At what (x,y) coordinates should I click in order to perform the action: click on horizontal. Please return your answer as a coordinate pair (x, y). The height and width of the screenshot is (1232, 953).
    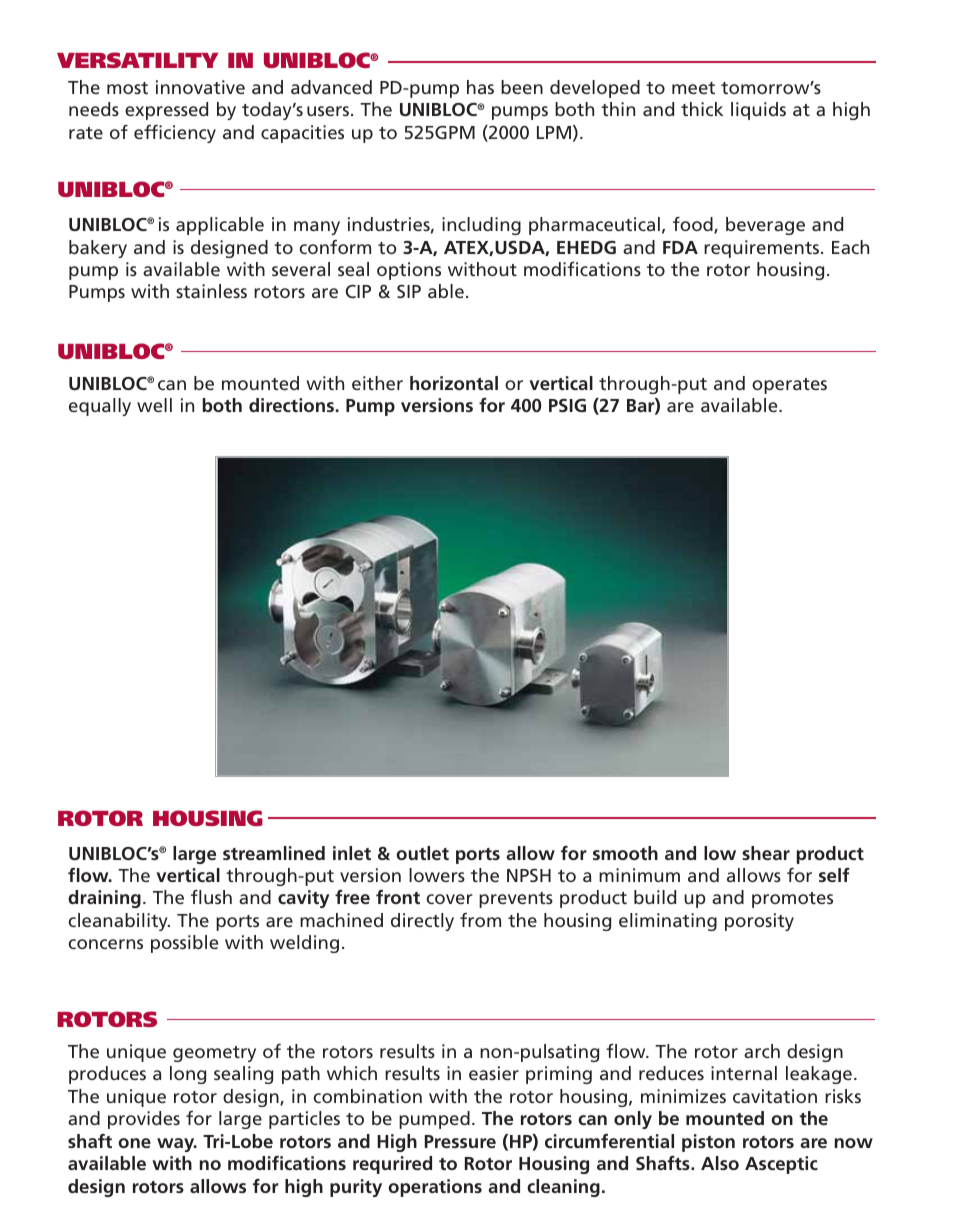
    Looking at the image, I should click on (454, 383).
